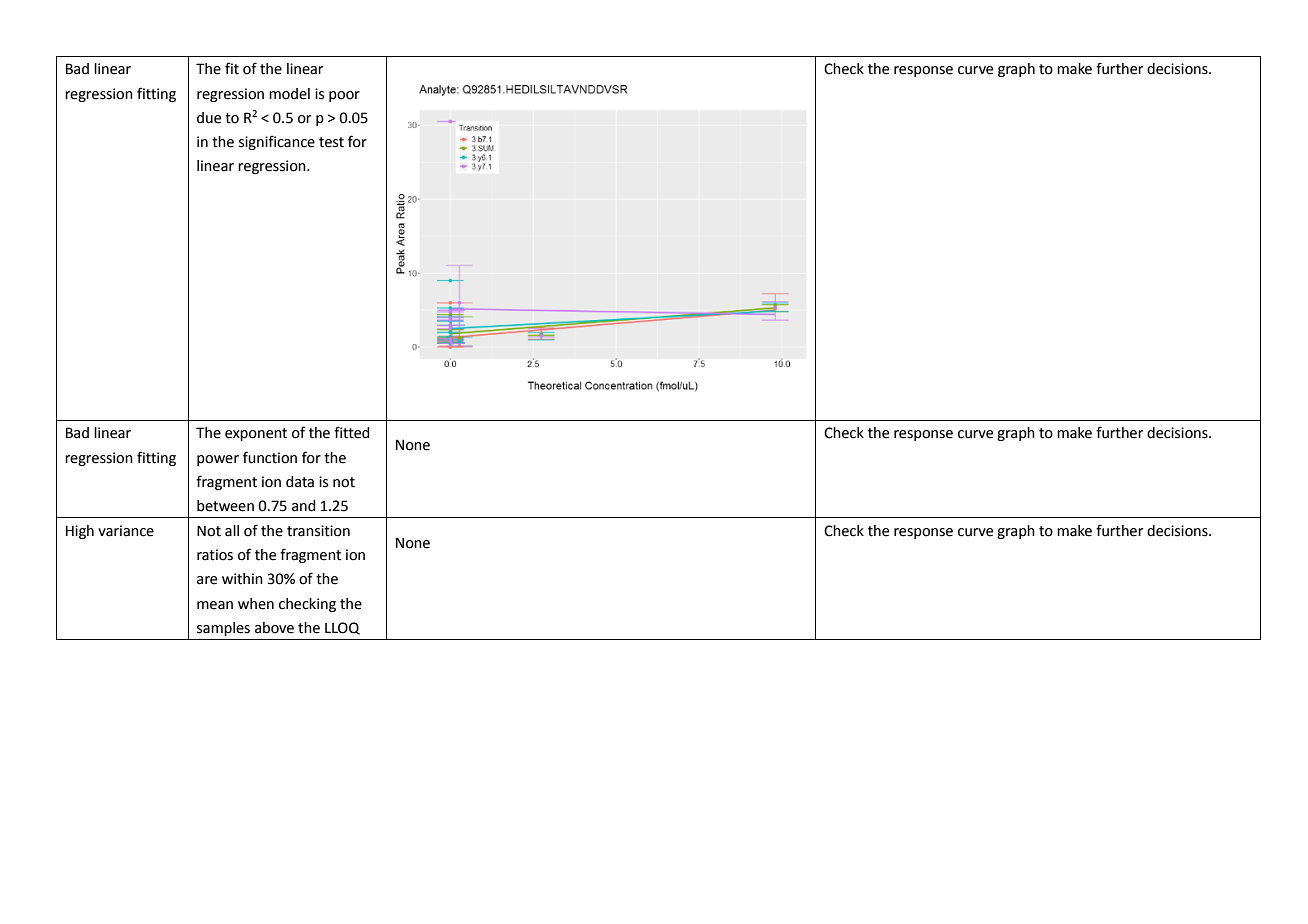  Describe the element at coordinates (218, 460) in the screenshot. I see `power` at that location.
